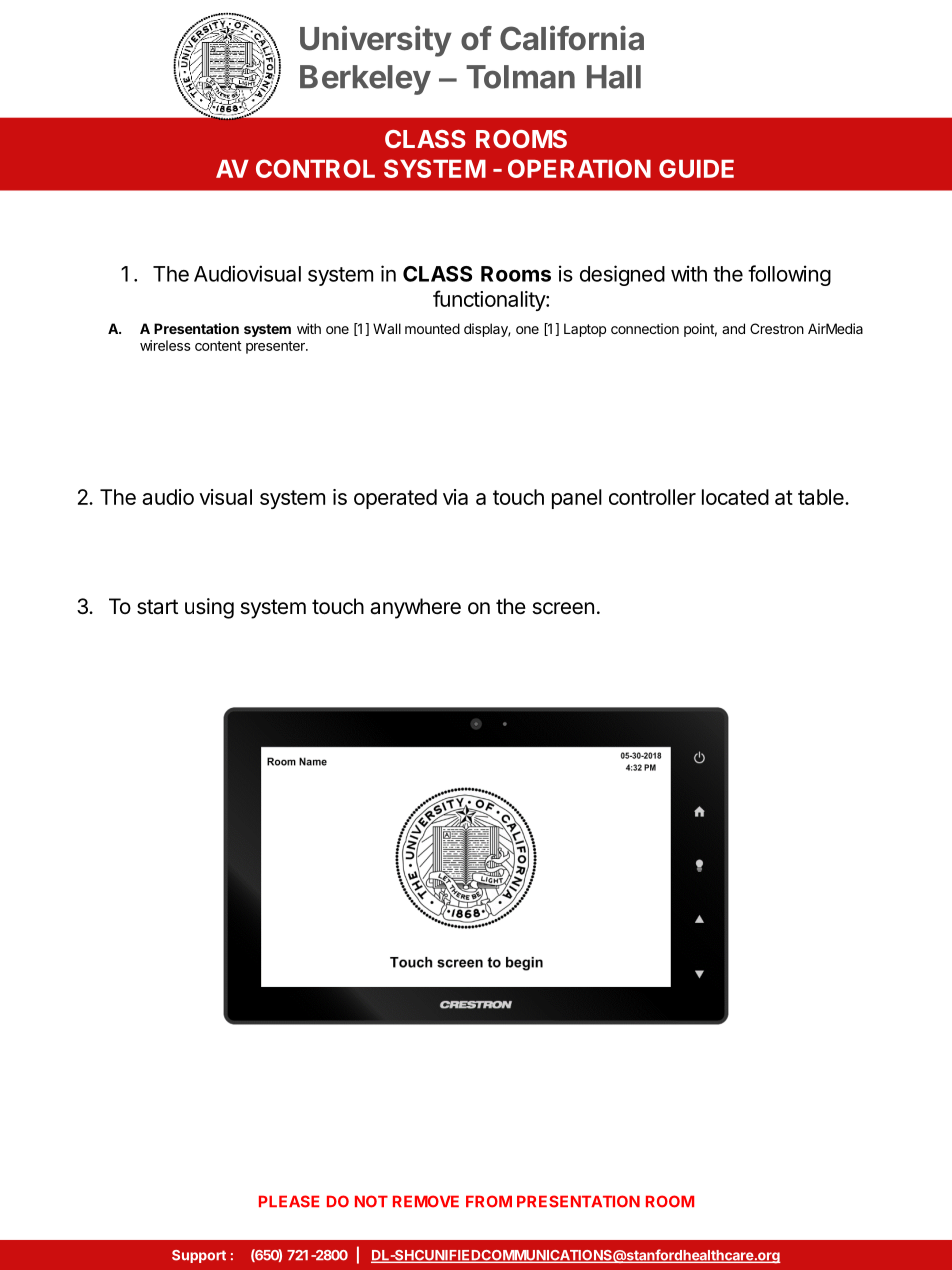  What do you see at coordinates (572, 38) in the screenshot?
I see `California` at bounding box center [572, 38].
